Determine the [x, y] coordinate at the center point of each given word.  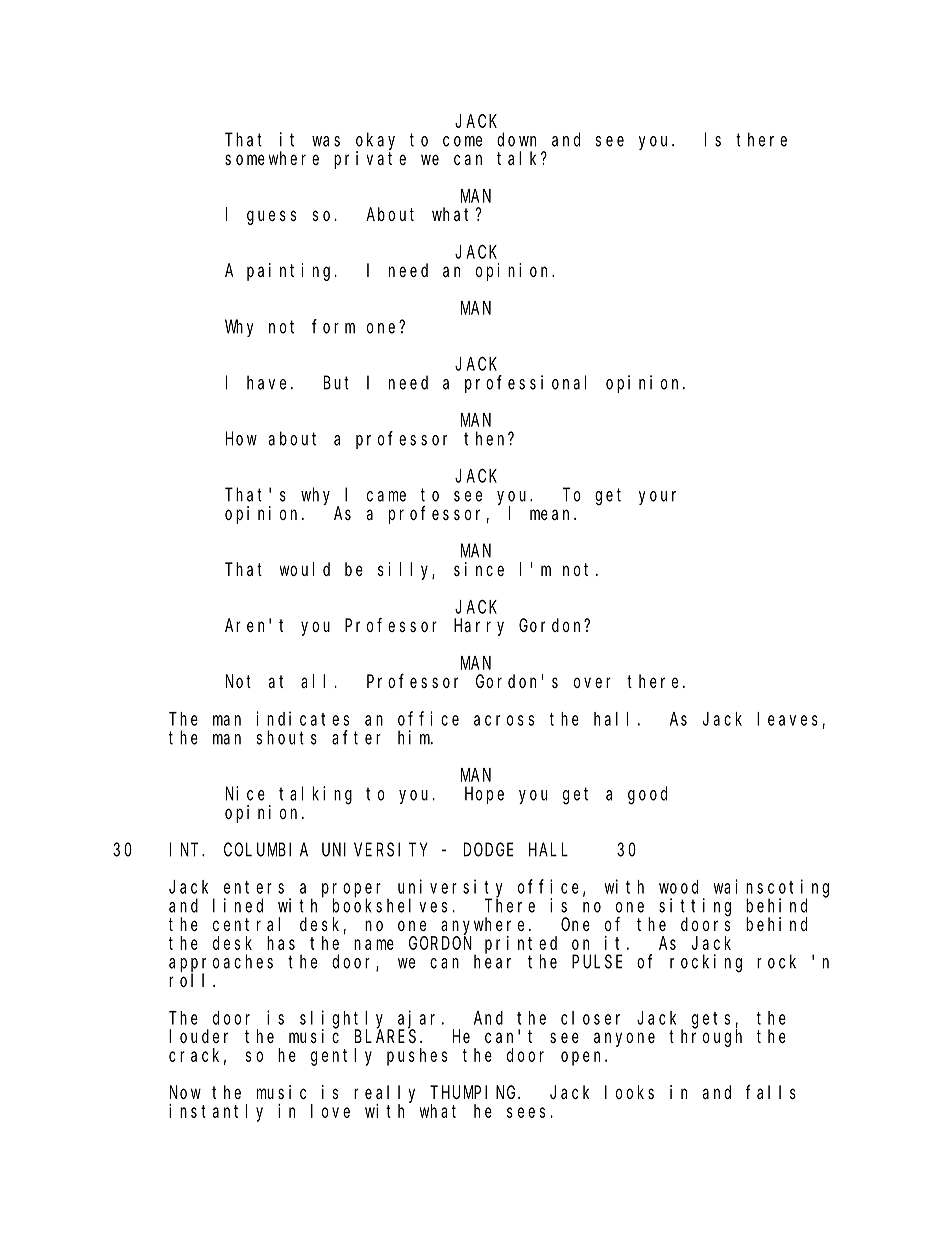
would [305, 569]
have [269, 382]
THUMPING [475, 1092]
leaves [787, 719]
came [386, 496]
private [370, 160]
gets [711, 1020]
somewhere [272, 158]
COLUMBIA [266, 850]
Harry [479, 627]
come [462, 141]
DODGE [488, 850]
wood [678, 887]
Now [185, 1092]
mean [552, 514]
